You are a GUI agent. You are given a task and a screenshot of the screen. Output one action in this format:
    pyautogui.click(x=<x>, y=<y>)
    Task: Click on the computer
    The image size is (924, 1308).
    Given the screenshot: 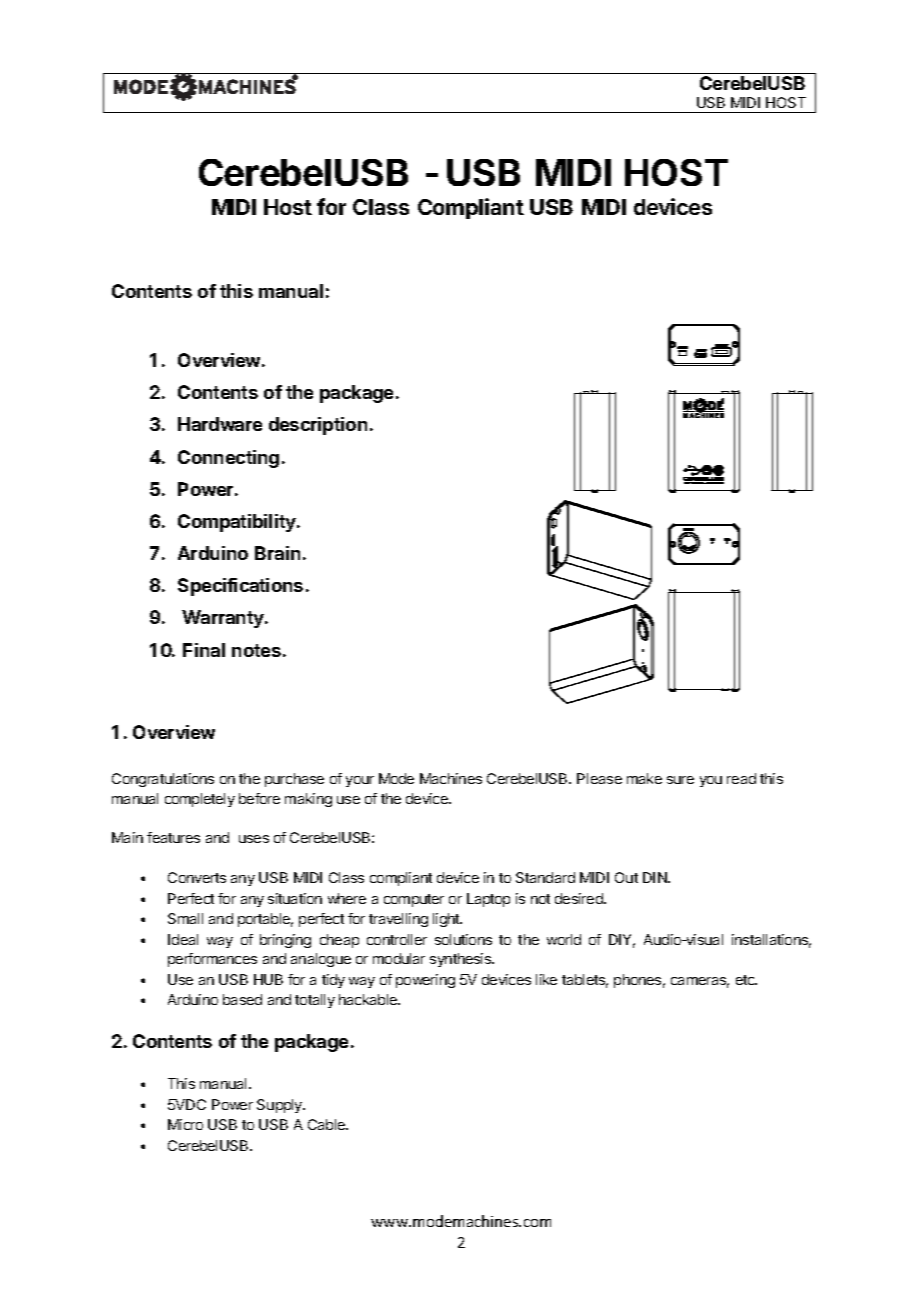 What is the action you would take?
    pyautogui.click(x=414, y=900)
